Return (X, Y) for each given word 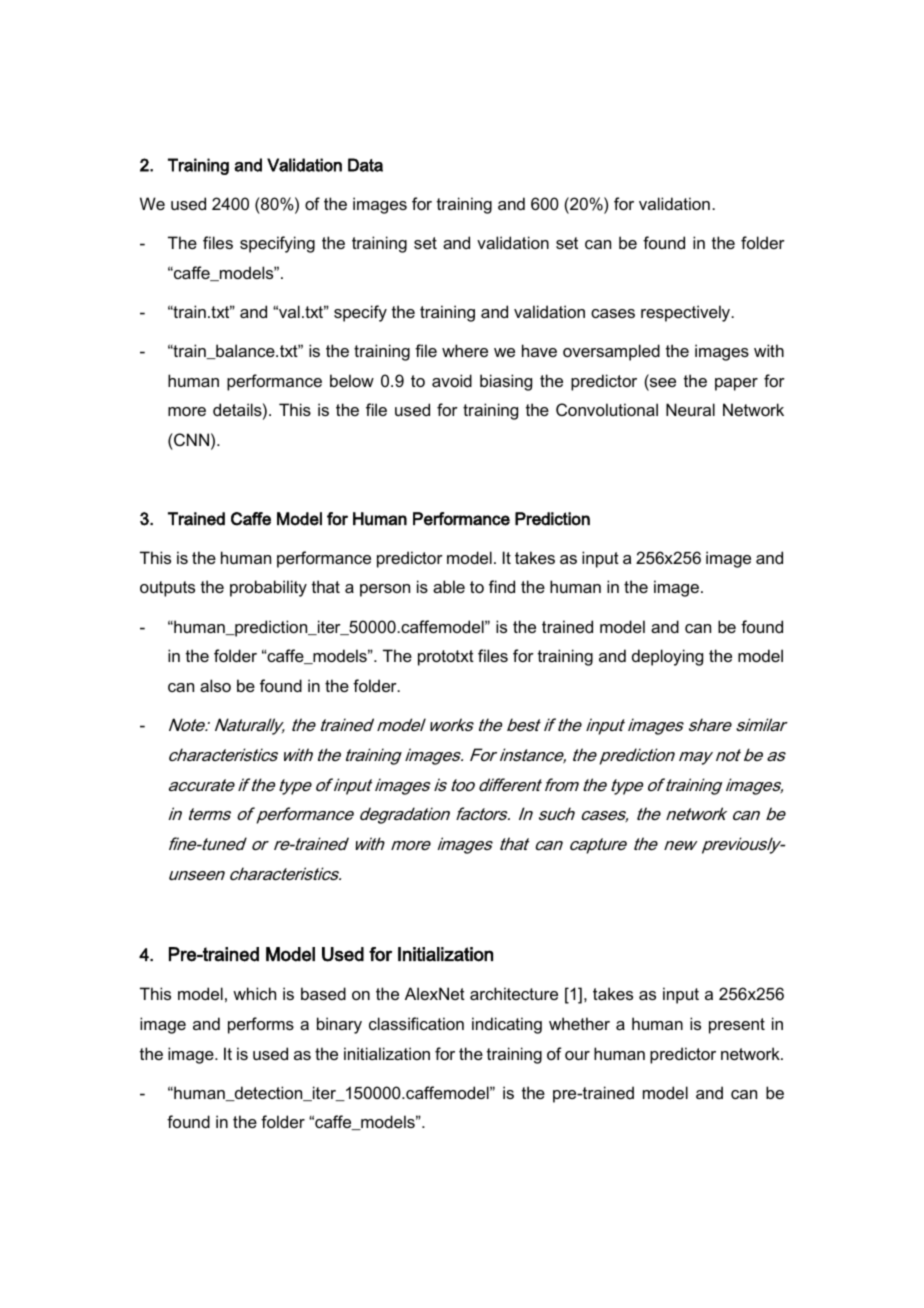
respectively (687, 313)
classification (416, 1023)
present (737, 1026)
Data (365, 165)
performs (261, 1025)
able (449, 586)
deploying (667, 657)
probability (268, 588)
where (465, 350)
